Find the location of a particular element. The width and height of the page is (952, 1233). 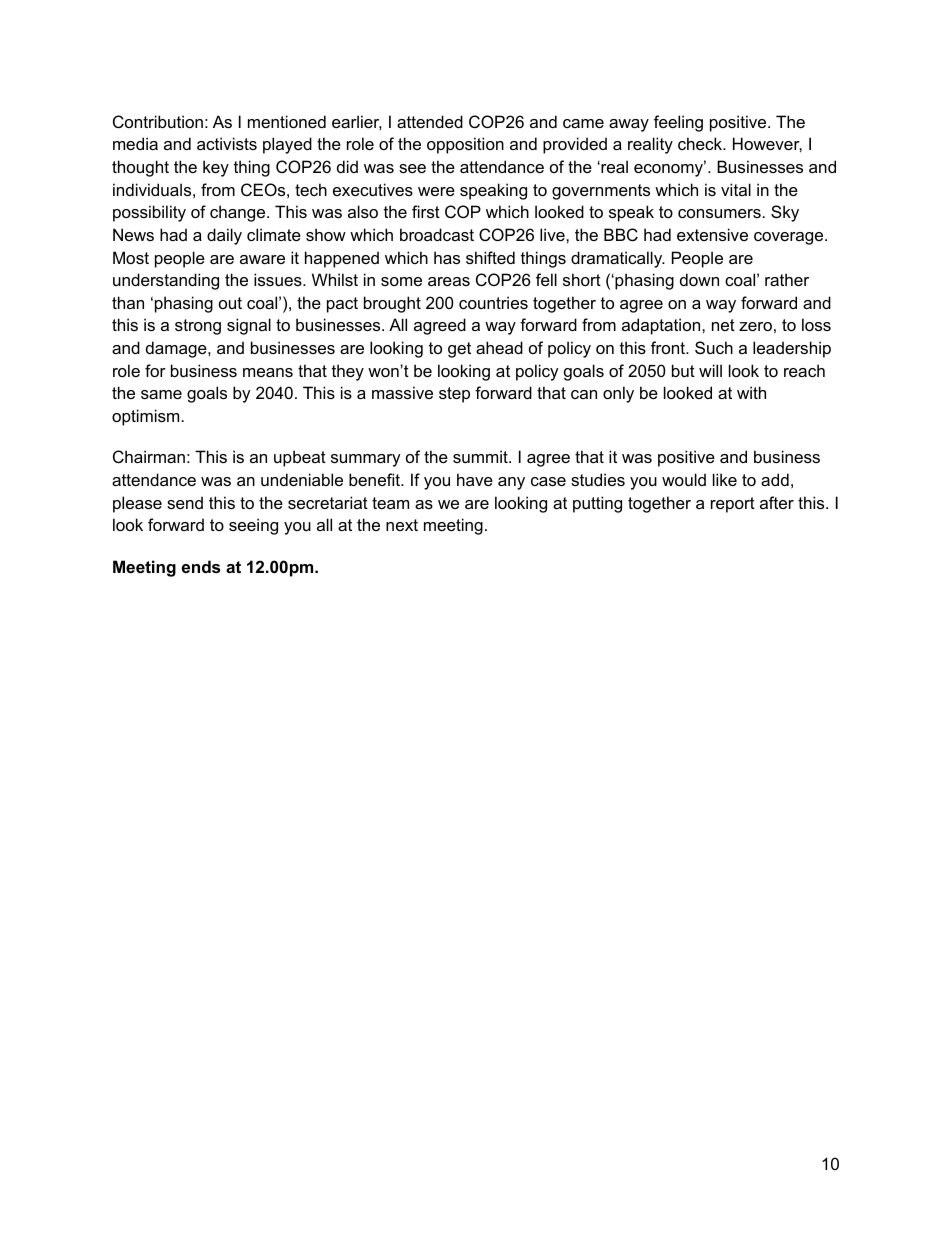

ends is located at coordinates (201, 566).
